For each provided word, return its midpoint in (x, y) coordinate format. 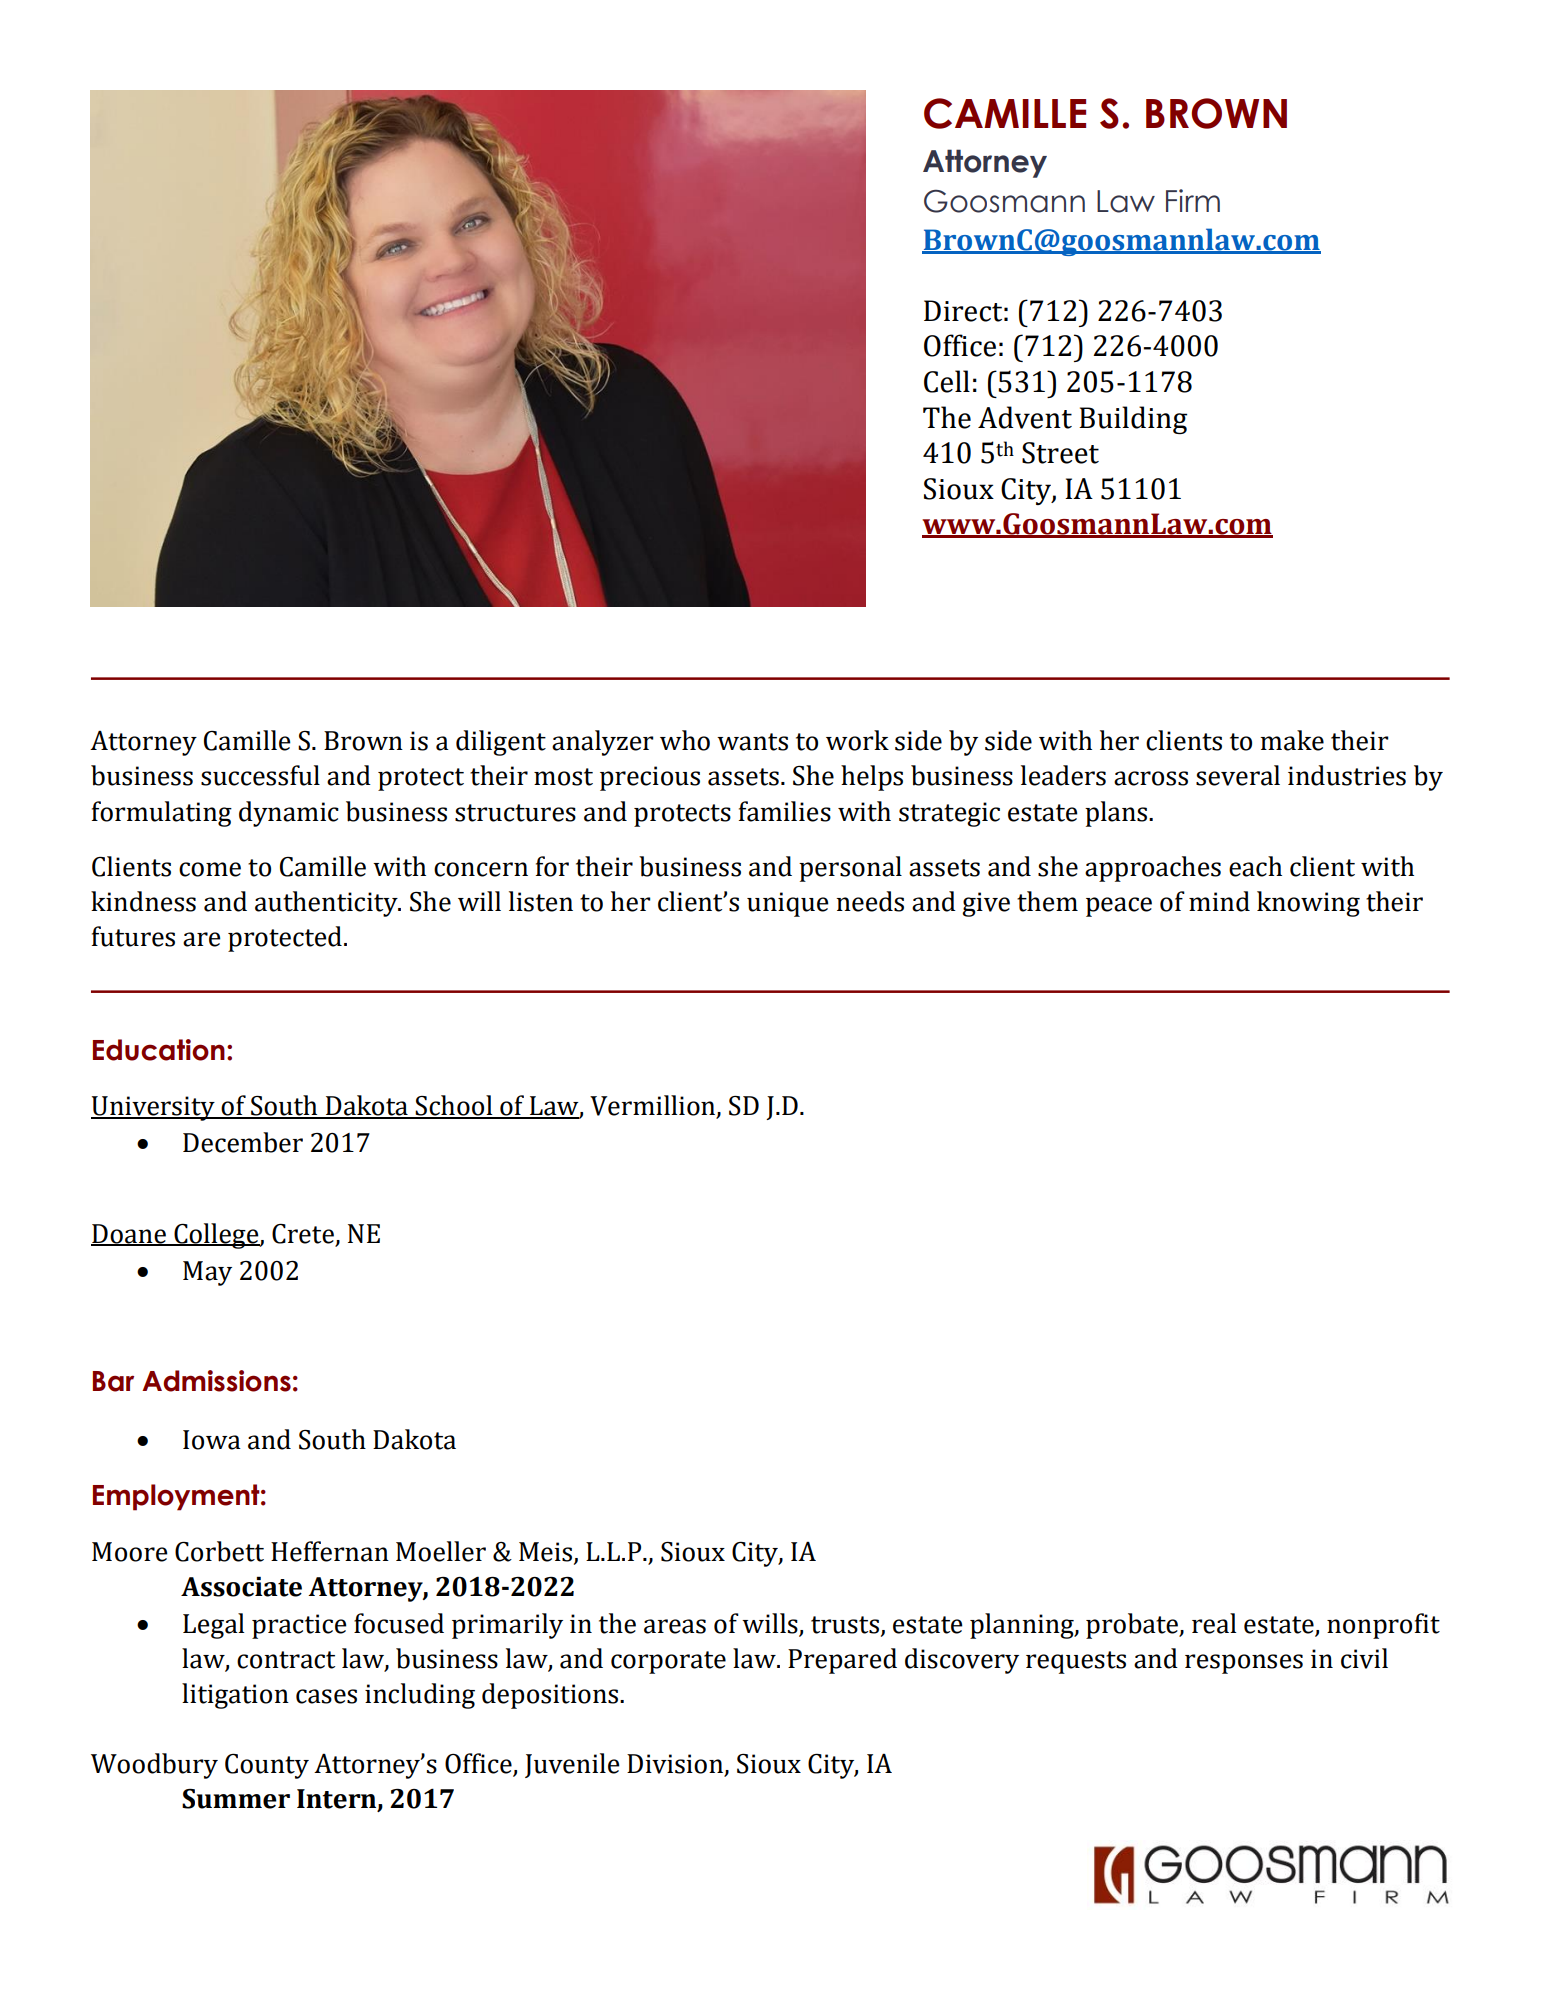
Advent (1025, 417)
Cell (947, 381)
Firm (1193, 200)
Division (676, 1765)
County (267, 1766)
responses (1244, 1664)
